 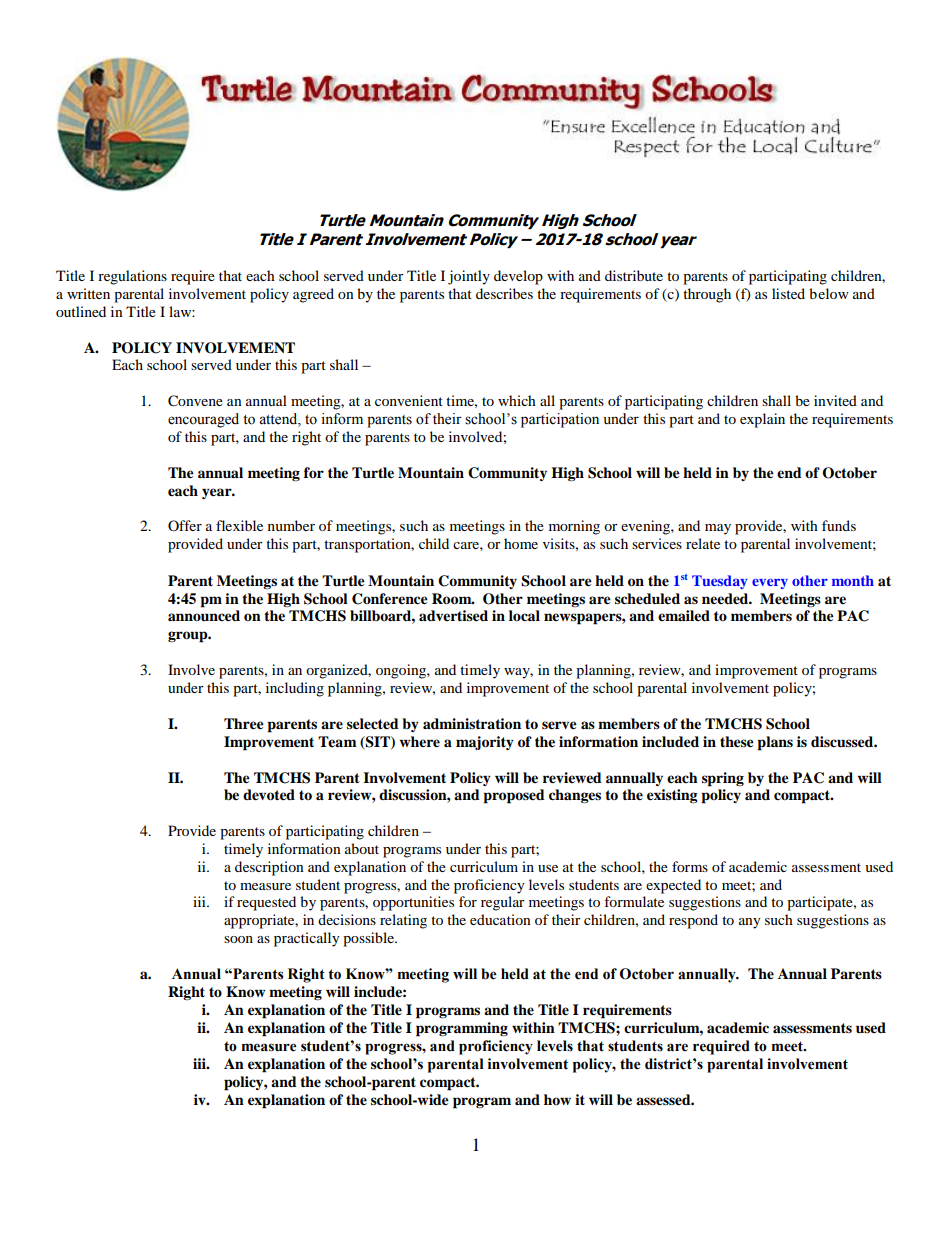 I want to click on regulations, so click(x=132, y=277).
